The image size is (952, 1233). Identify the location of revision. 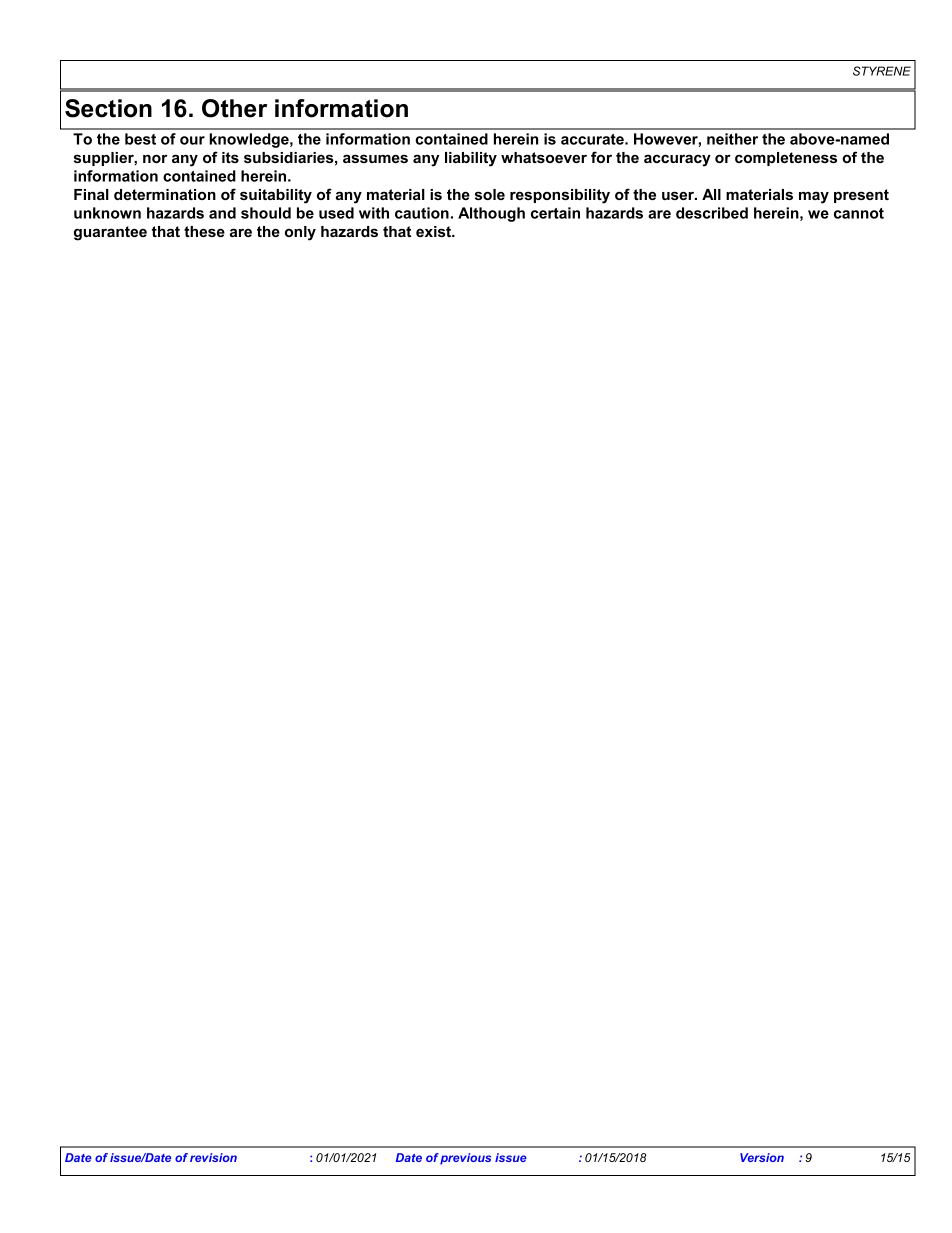
(213, 1157).
